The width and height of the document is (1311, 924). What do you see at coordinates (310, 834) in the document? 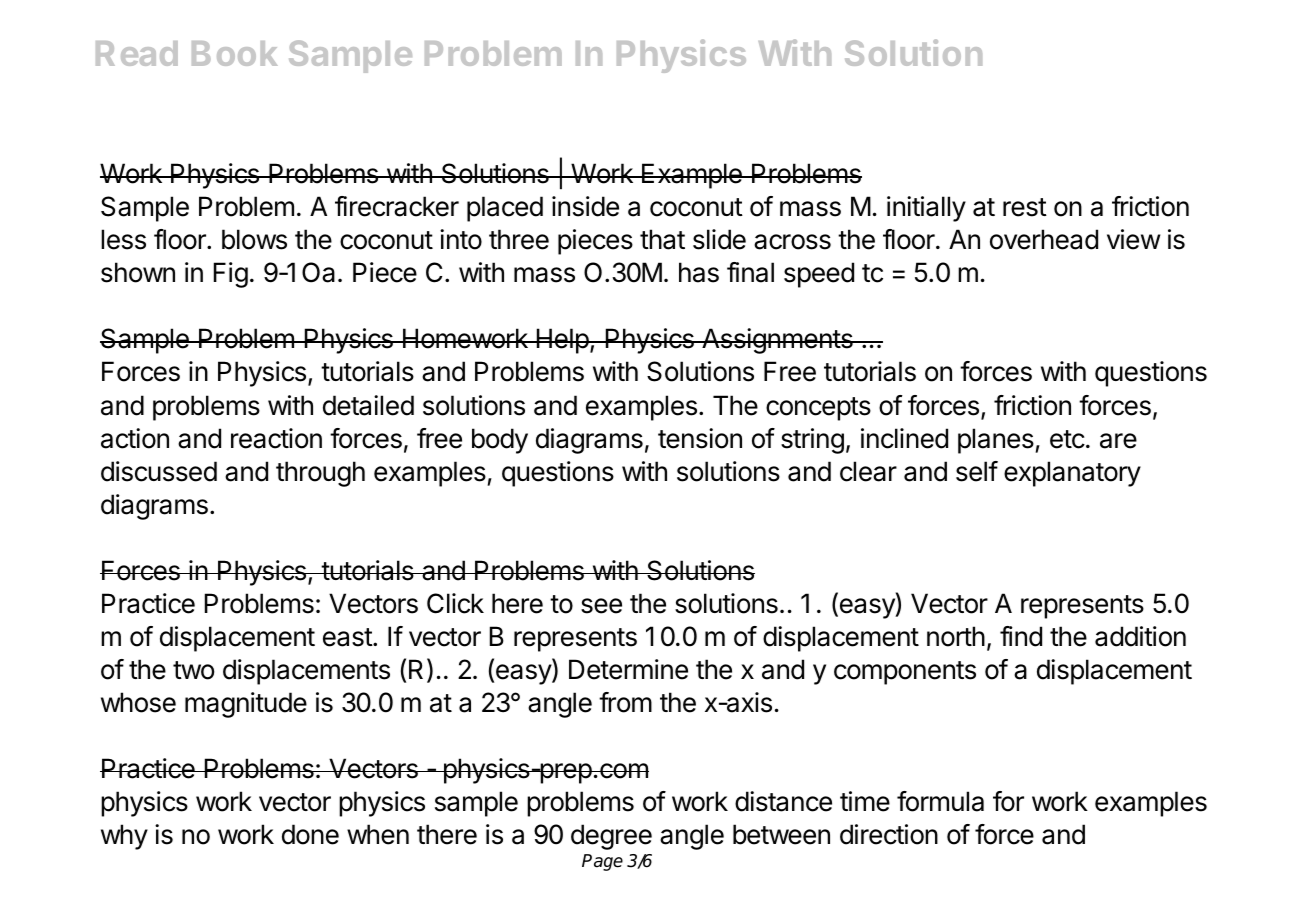
I see `done` at bounding box center [310, 834].
